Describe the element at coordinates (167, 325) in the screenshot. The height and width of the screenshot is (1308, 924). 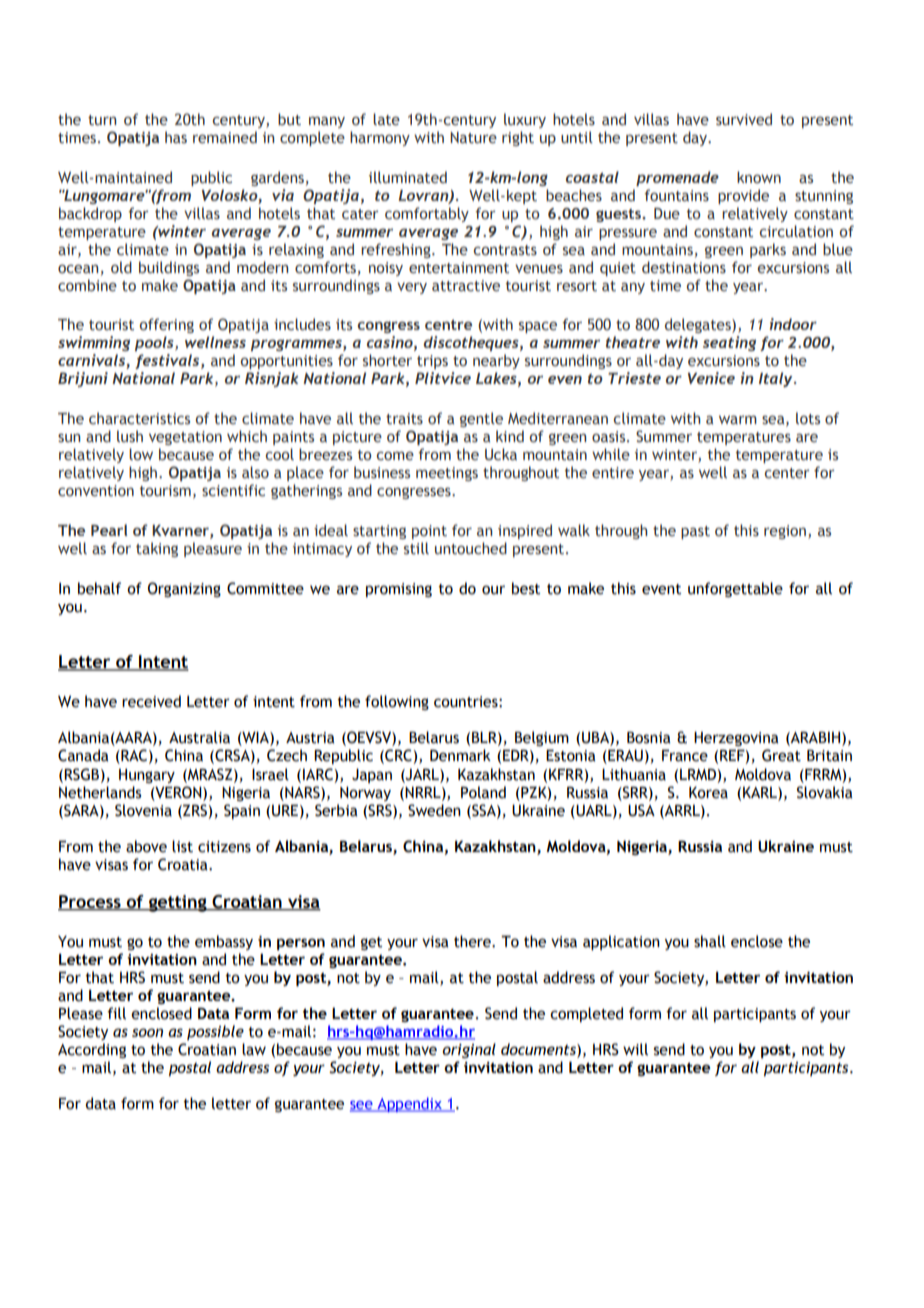
I see `offering` at that location.
